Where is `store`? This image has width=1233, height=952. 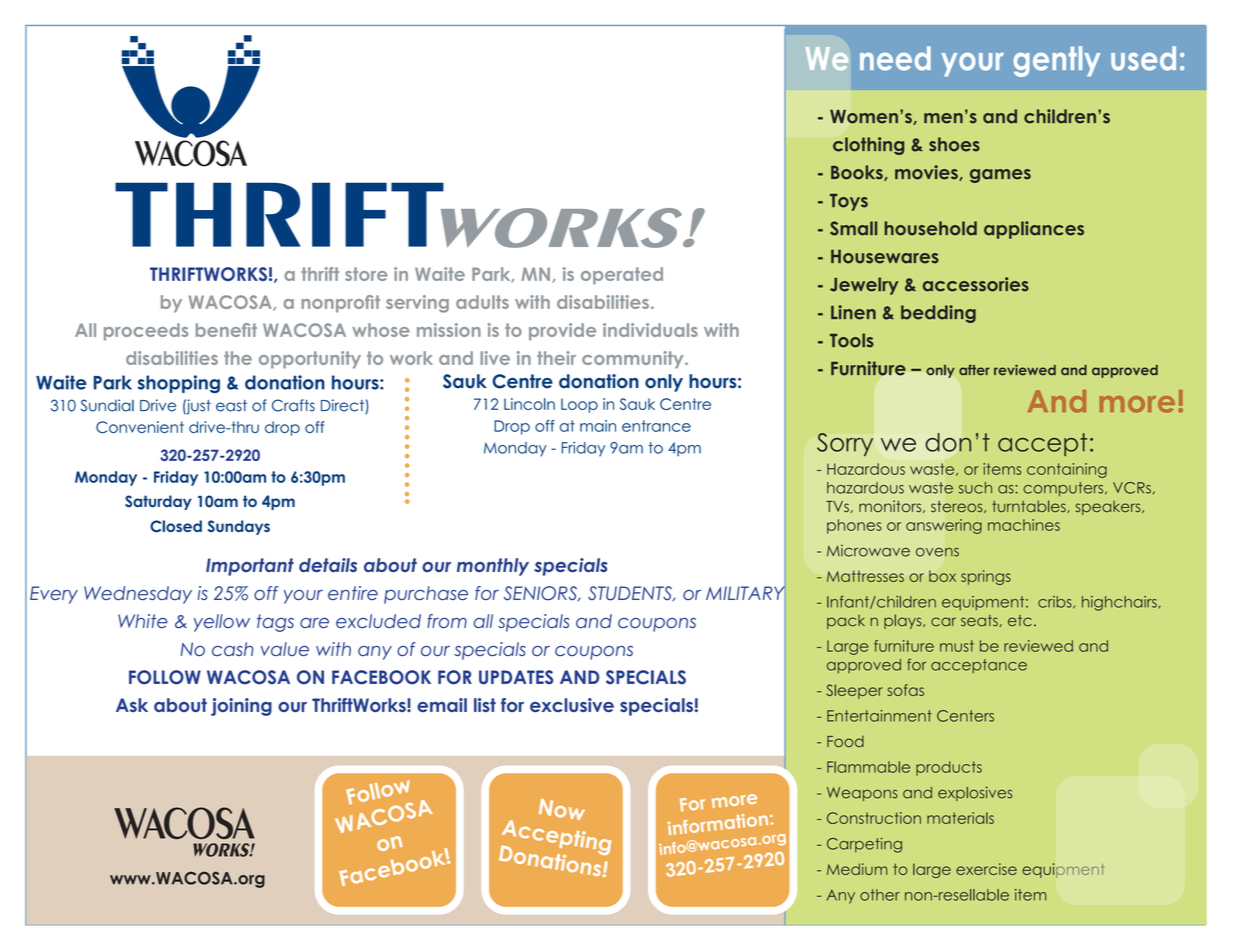 store is located at coordinates (366, 274).
